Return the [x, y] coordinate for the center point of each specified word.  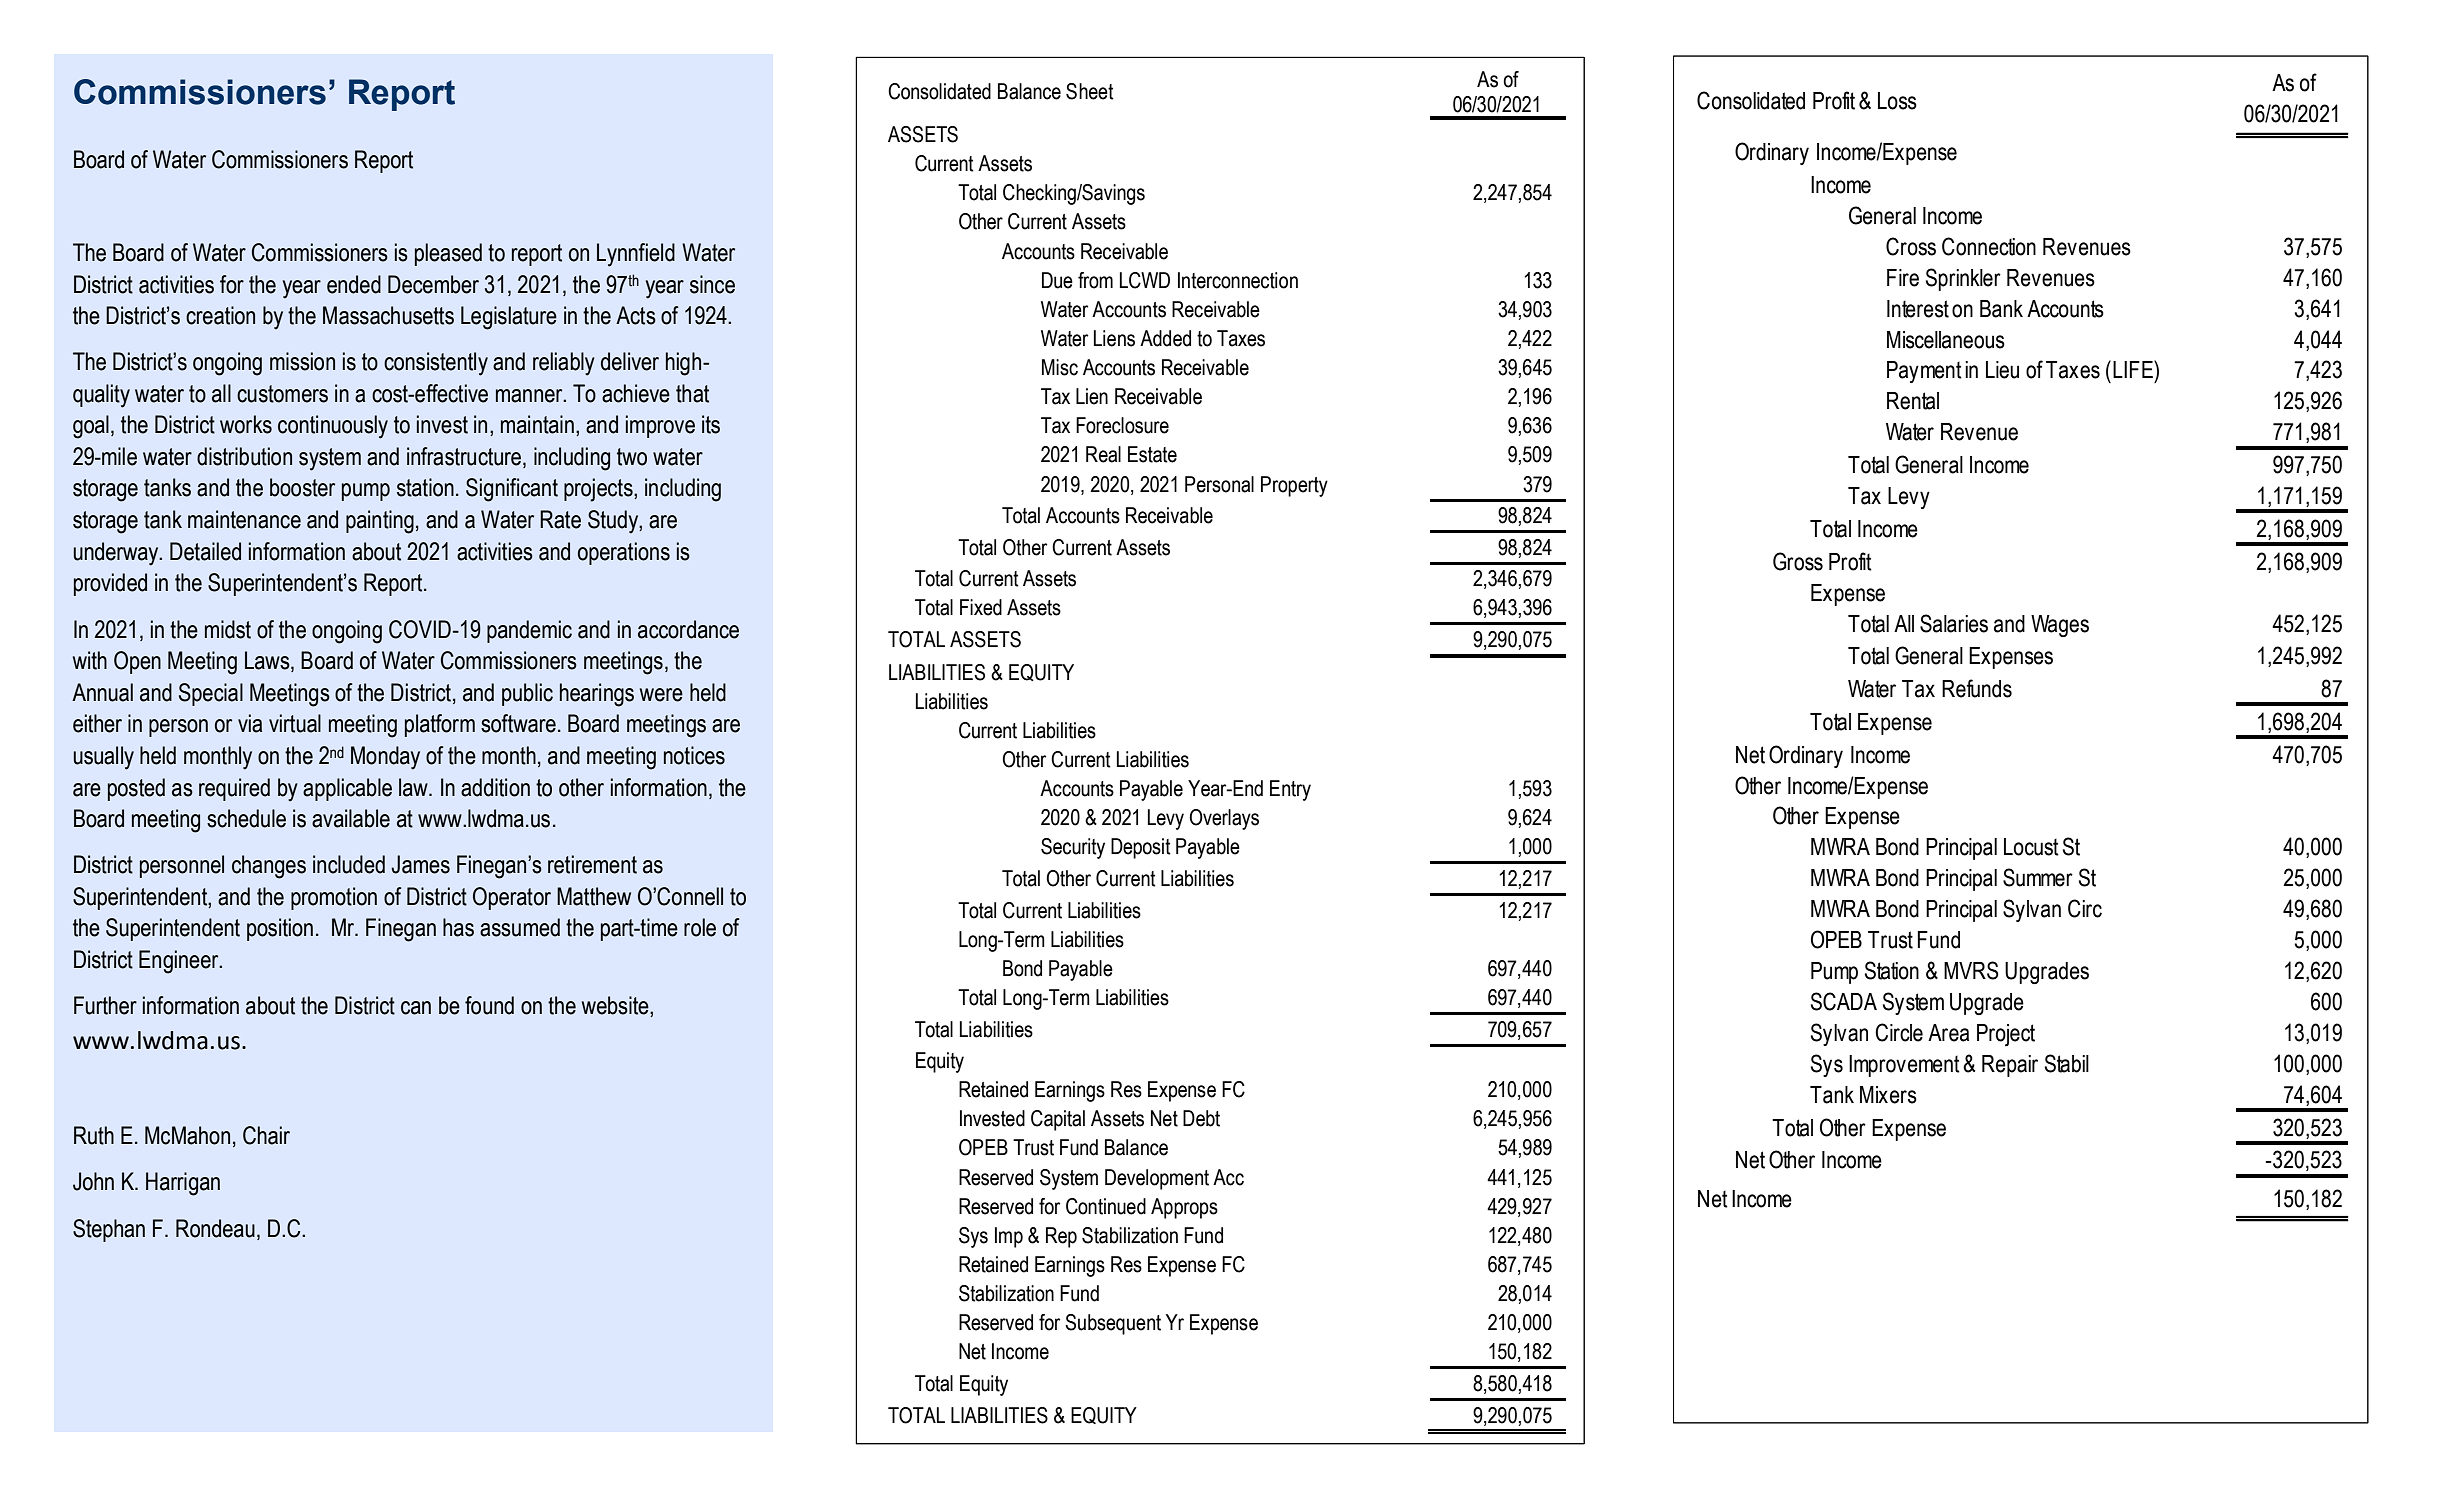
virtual [295, 723]
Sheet [1090, 91]
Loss [1897, 101]
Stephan [109, 1230]
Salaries [1954, 623]
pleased [448, 254]
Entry [1290, 790]
